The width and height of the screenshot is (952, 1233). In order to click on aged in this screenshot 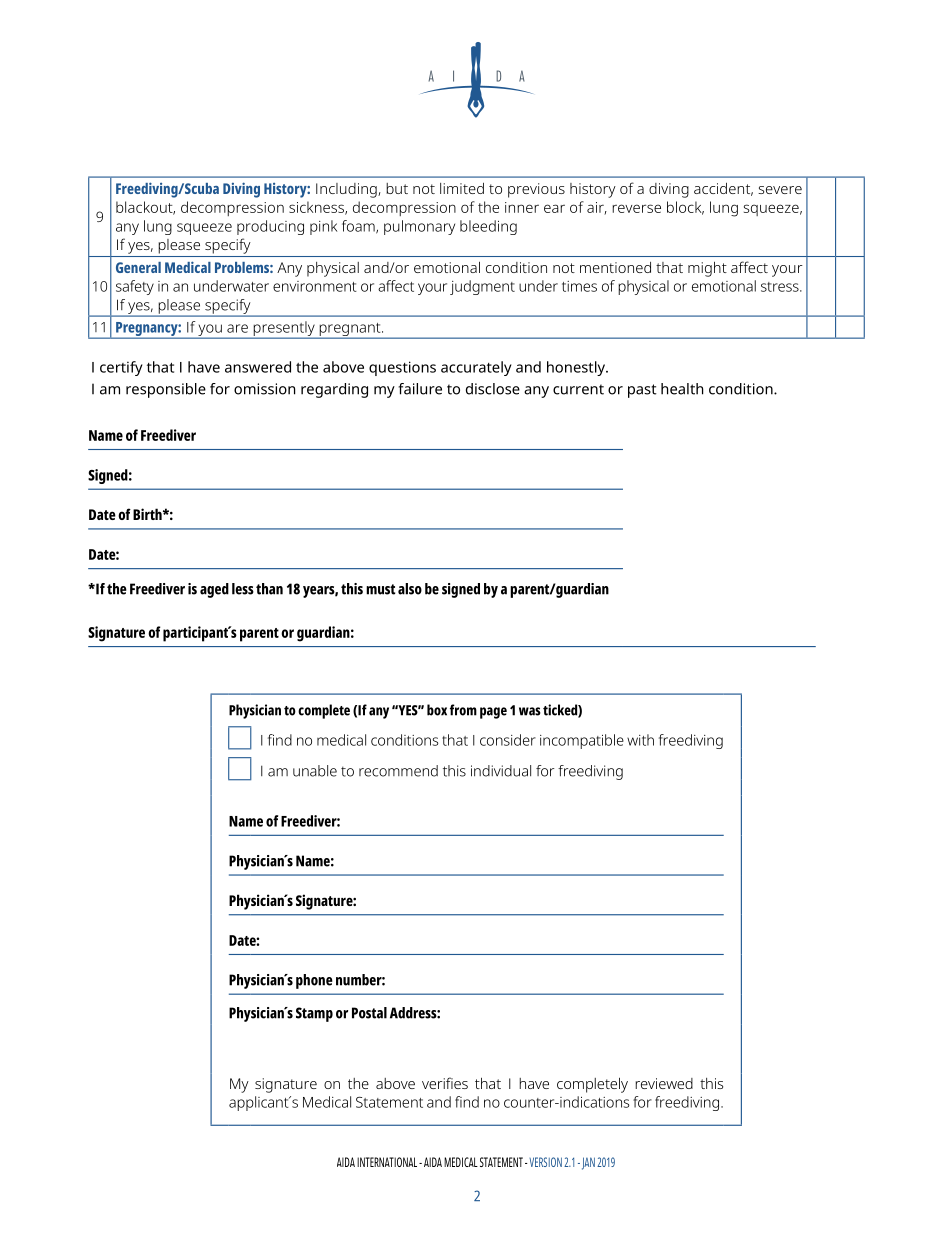, I will do `click(214, 590)`.
